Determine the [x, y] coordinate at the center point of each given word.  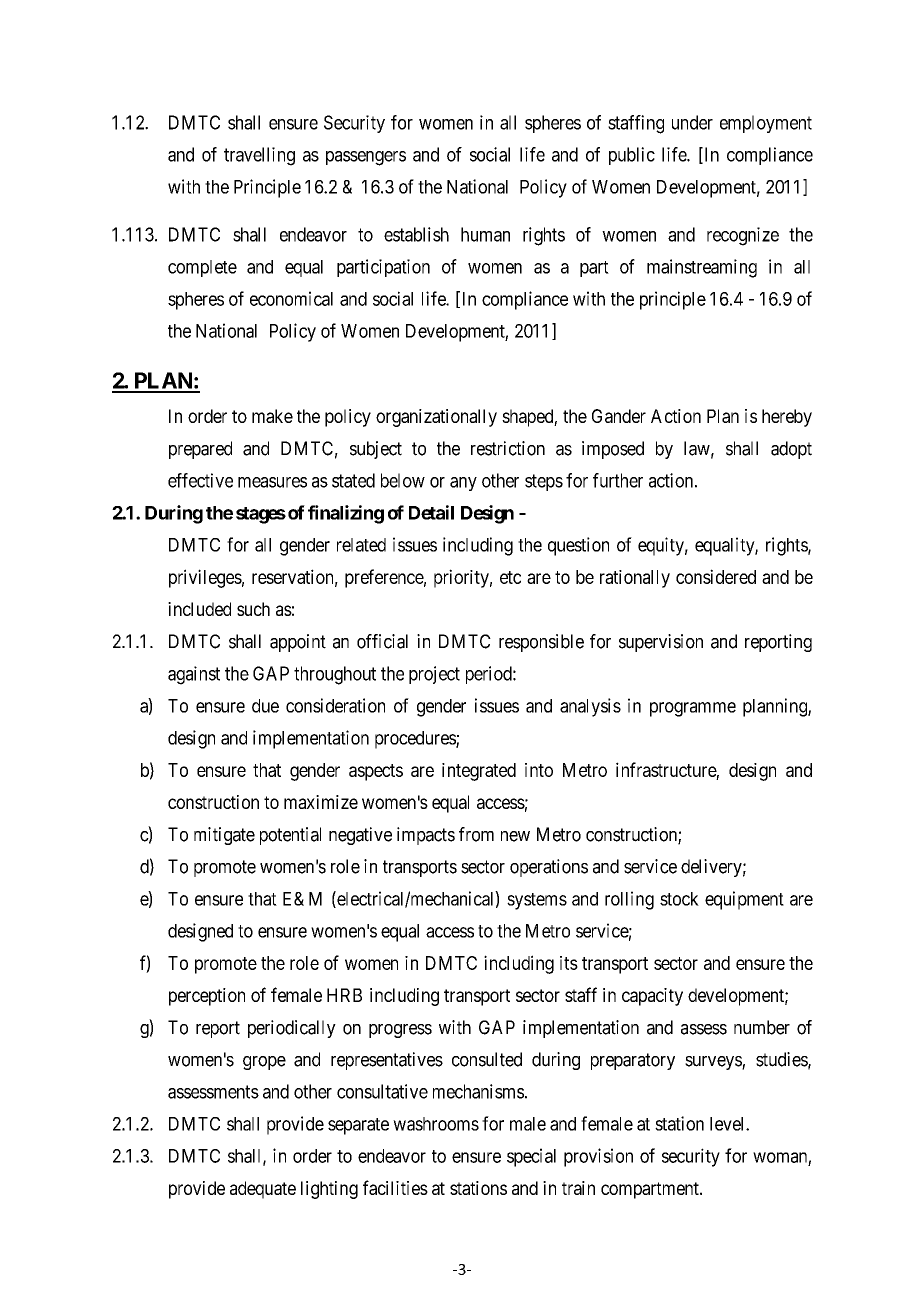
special [531, 1157]
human [485, 234]
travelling [259, 156]
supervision [661, 643]
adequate [263, 1190]
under [692, 122]
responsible [541, 643]
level [728, 1124]
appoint [298, 643]
